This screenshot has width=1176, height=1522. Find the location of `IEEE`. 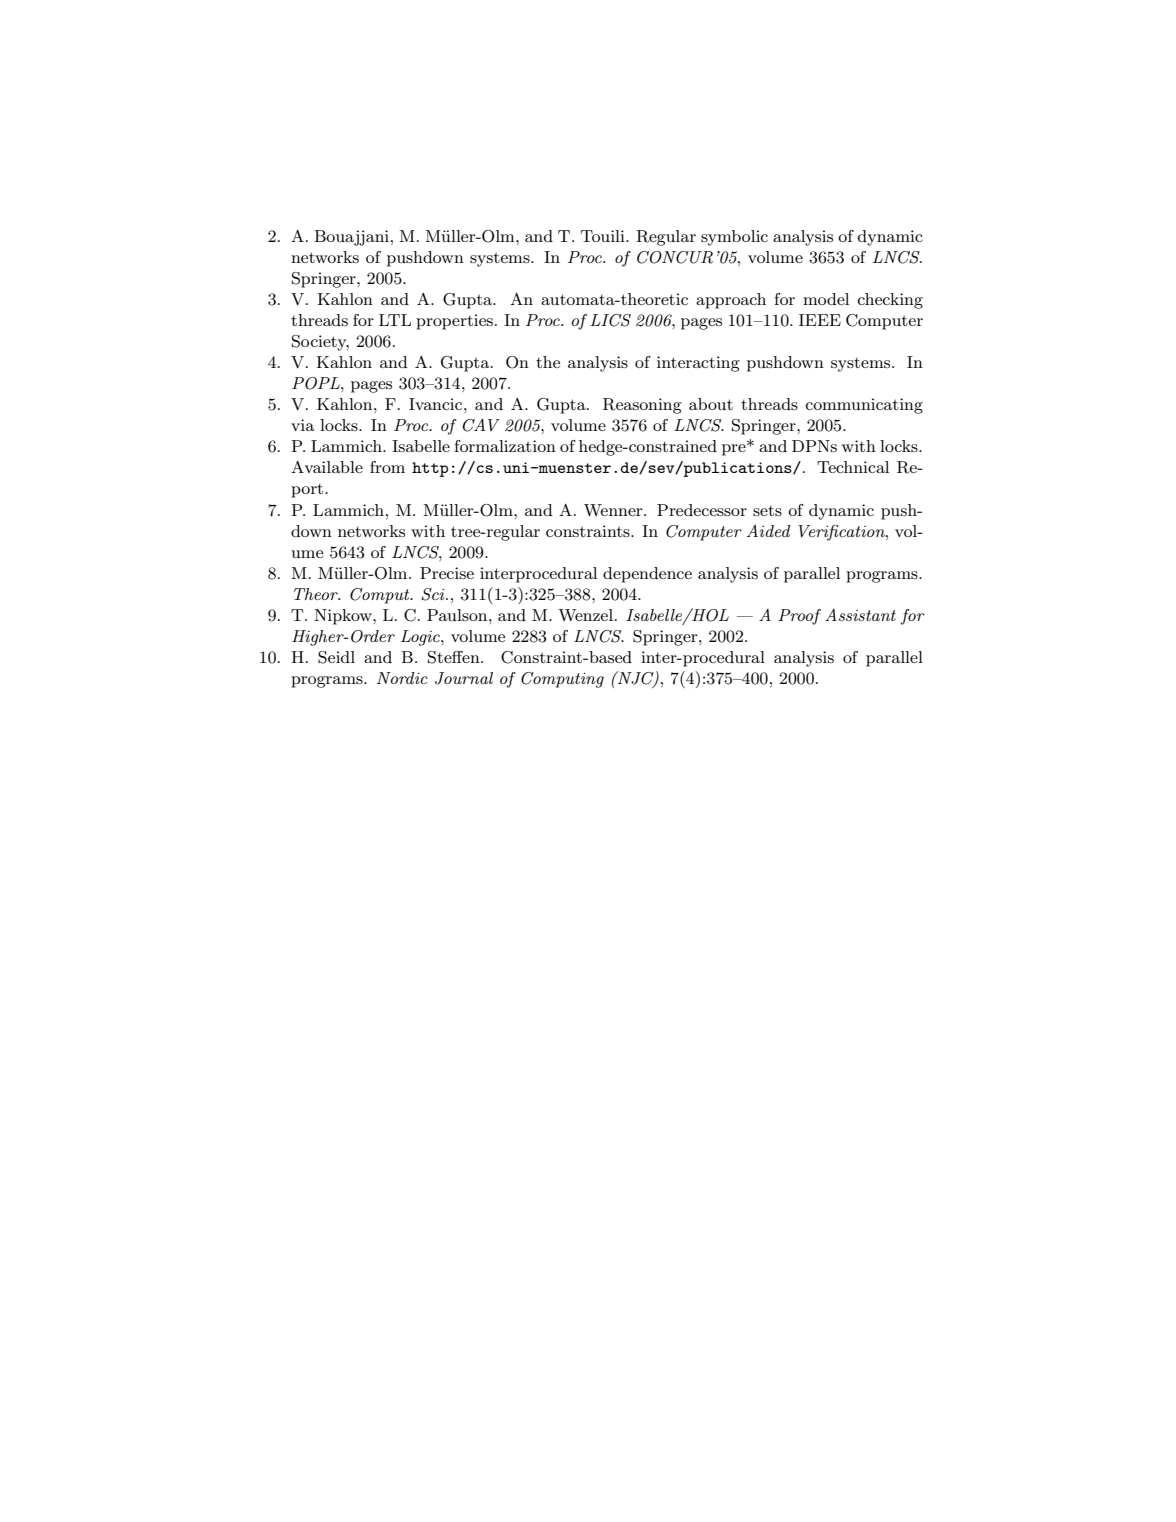

IEEE is located at coordinates (820, 320).
